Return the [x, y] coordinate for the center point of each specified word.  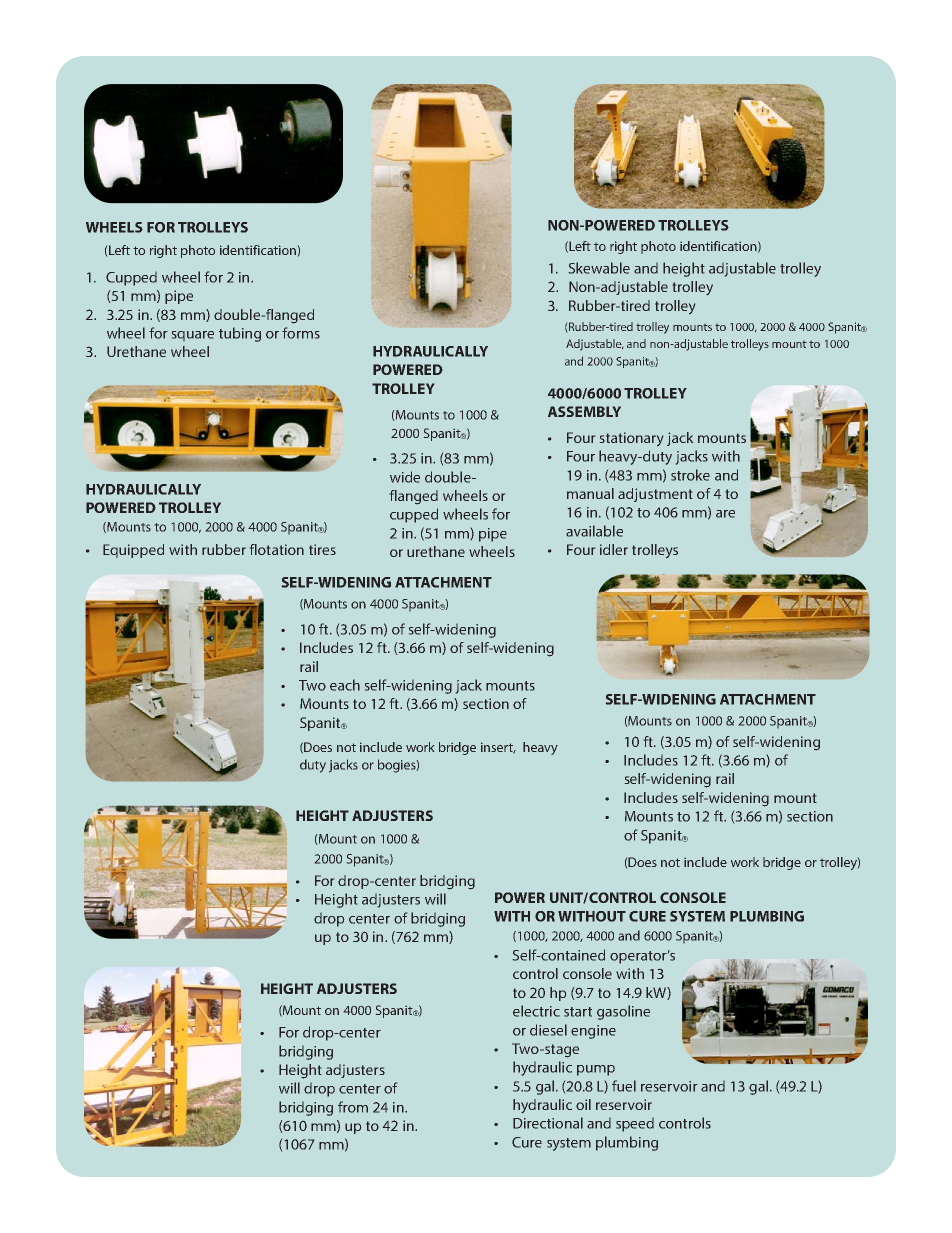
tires [322, 549]
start [578, 1012]
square [193, 336]
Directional [548, 1123]
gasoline [623, 1012]
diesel [548, 1030]
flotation [277, 549]
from [353, 1107]
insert [498, 747]
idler [614, 549]
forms [301, 333]
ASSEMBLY [584, 411]
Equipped [133, 551]
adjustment [655, 495]
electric [536, 1011]
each [345, 685]
